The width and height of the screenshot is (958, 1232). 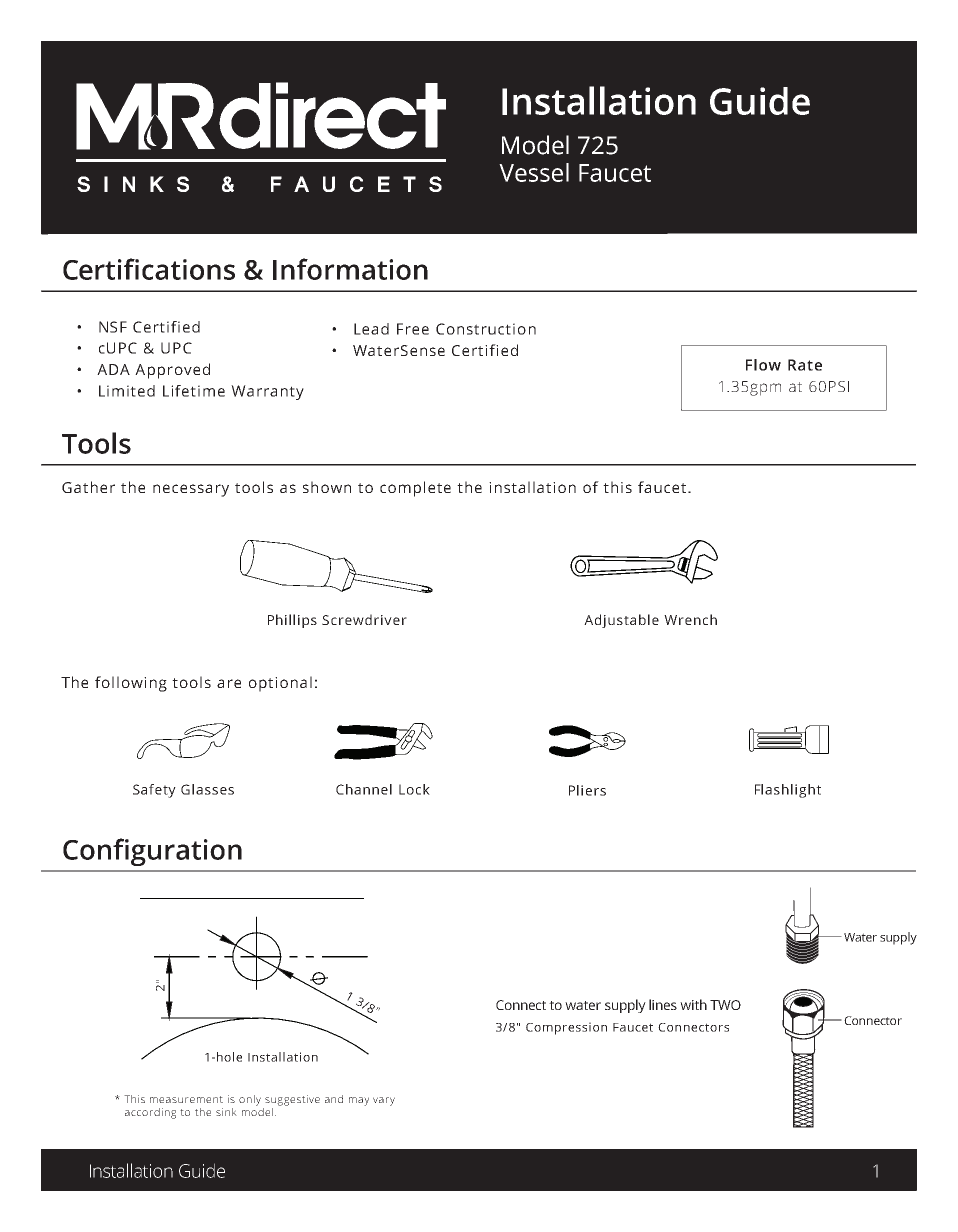 I want to click on complete, so click(x=415, y=489).
